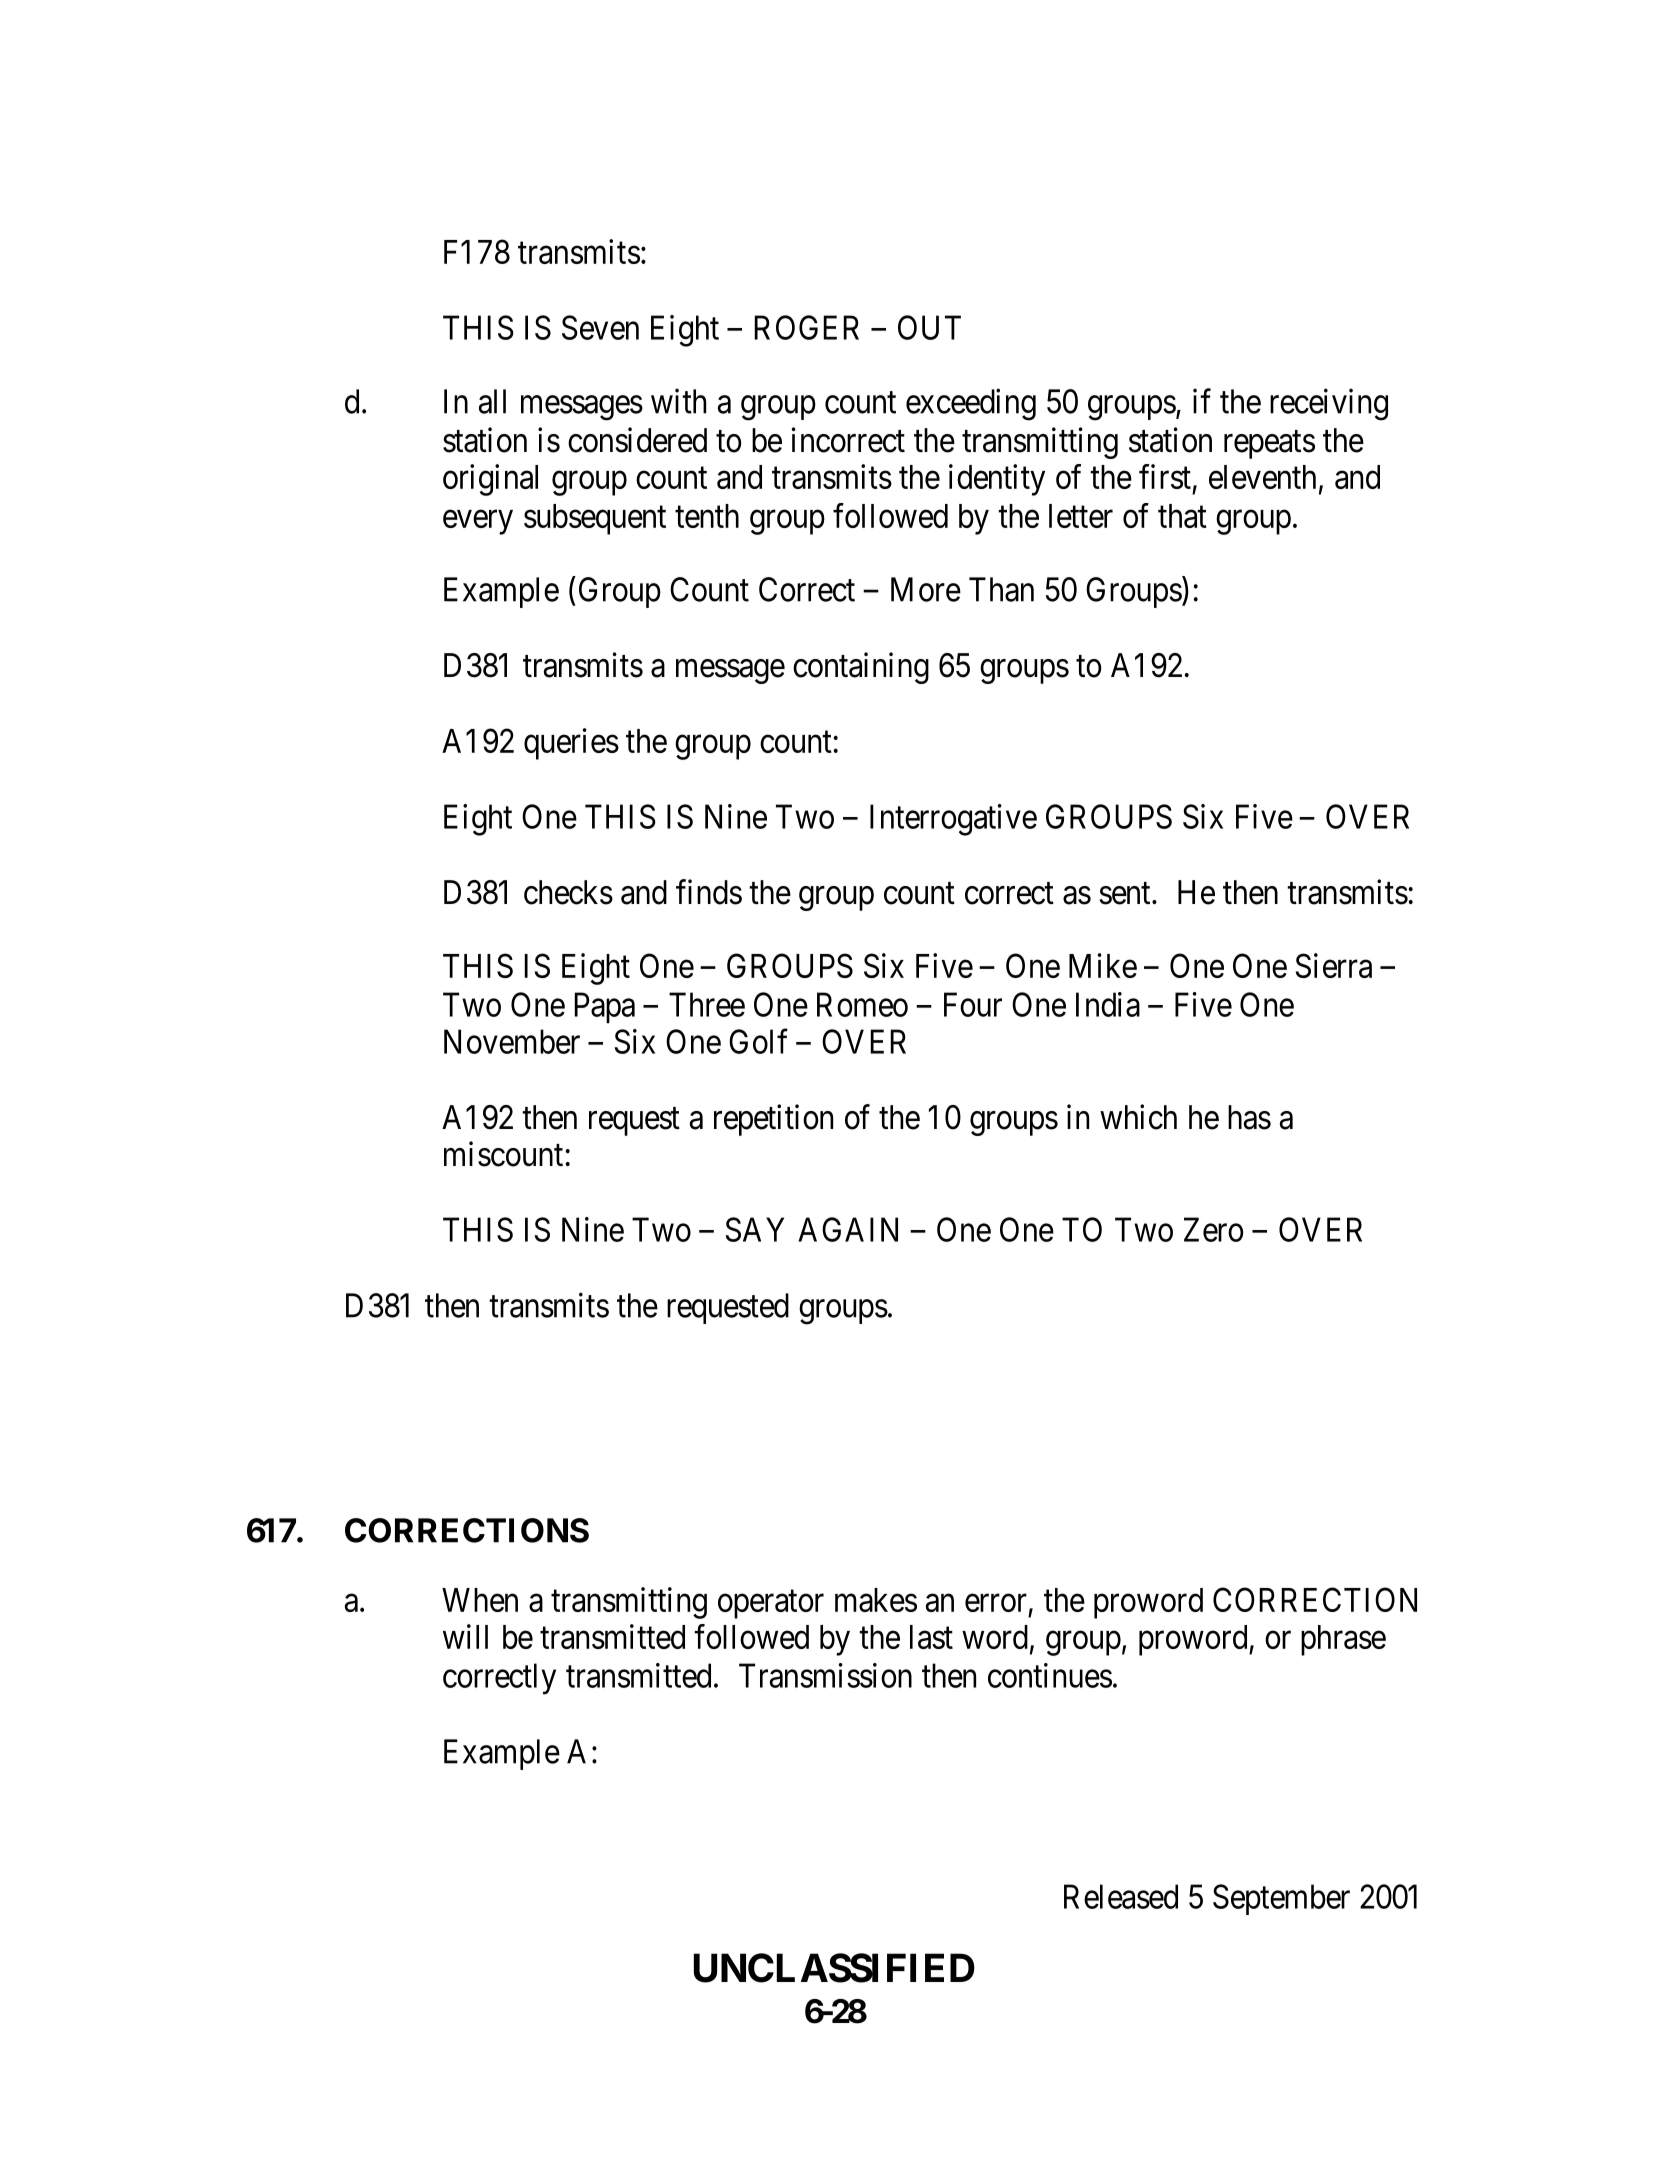 The height and width of the image is (2160, 1669). What do you see at coordinates (1213, 1229) in the image?
I see `Zero` at bounding box center [1213, 1229].
